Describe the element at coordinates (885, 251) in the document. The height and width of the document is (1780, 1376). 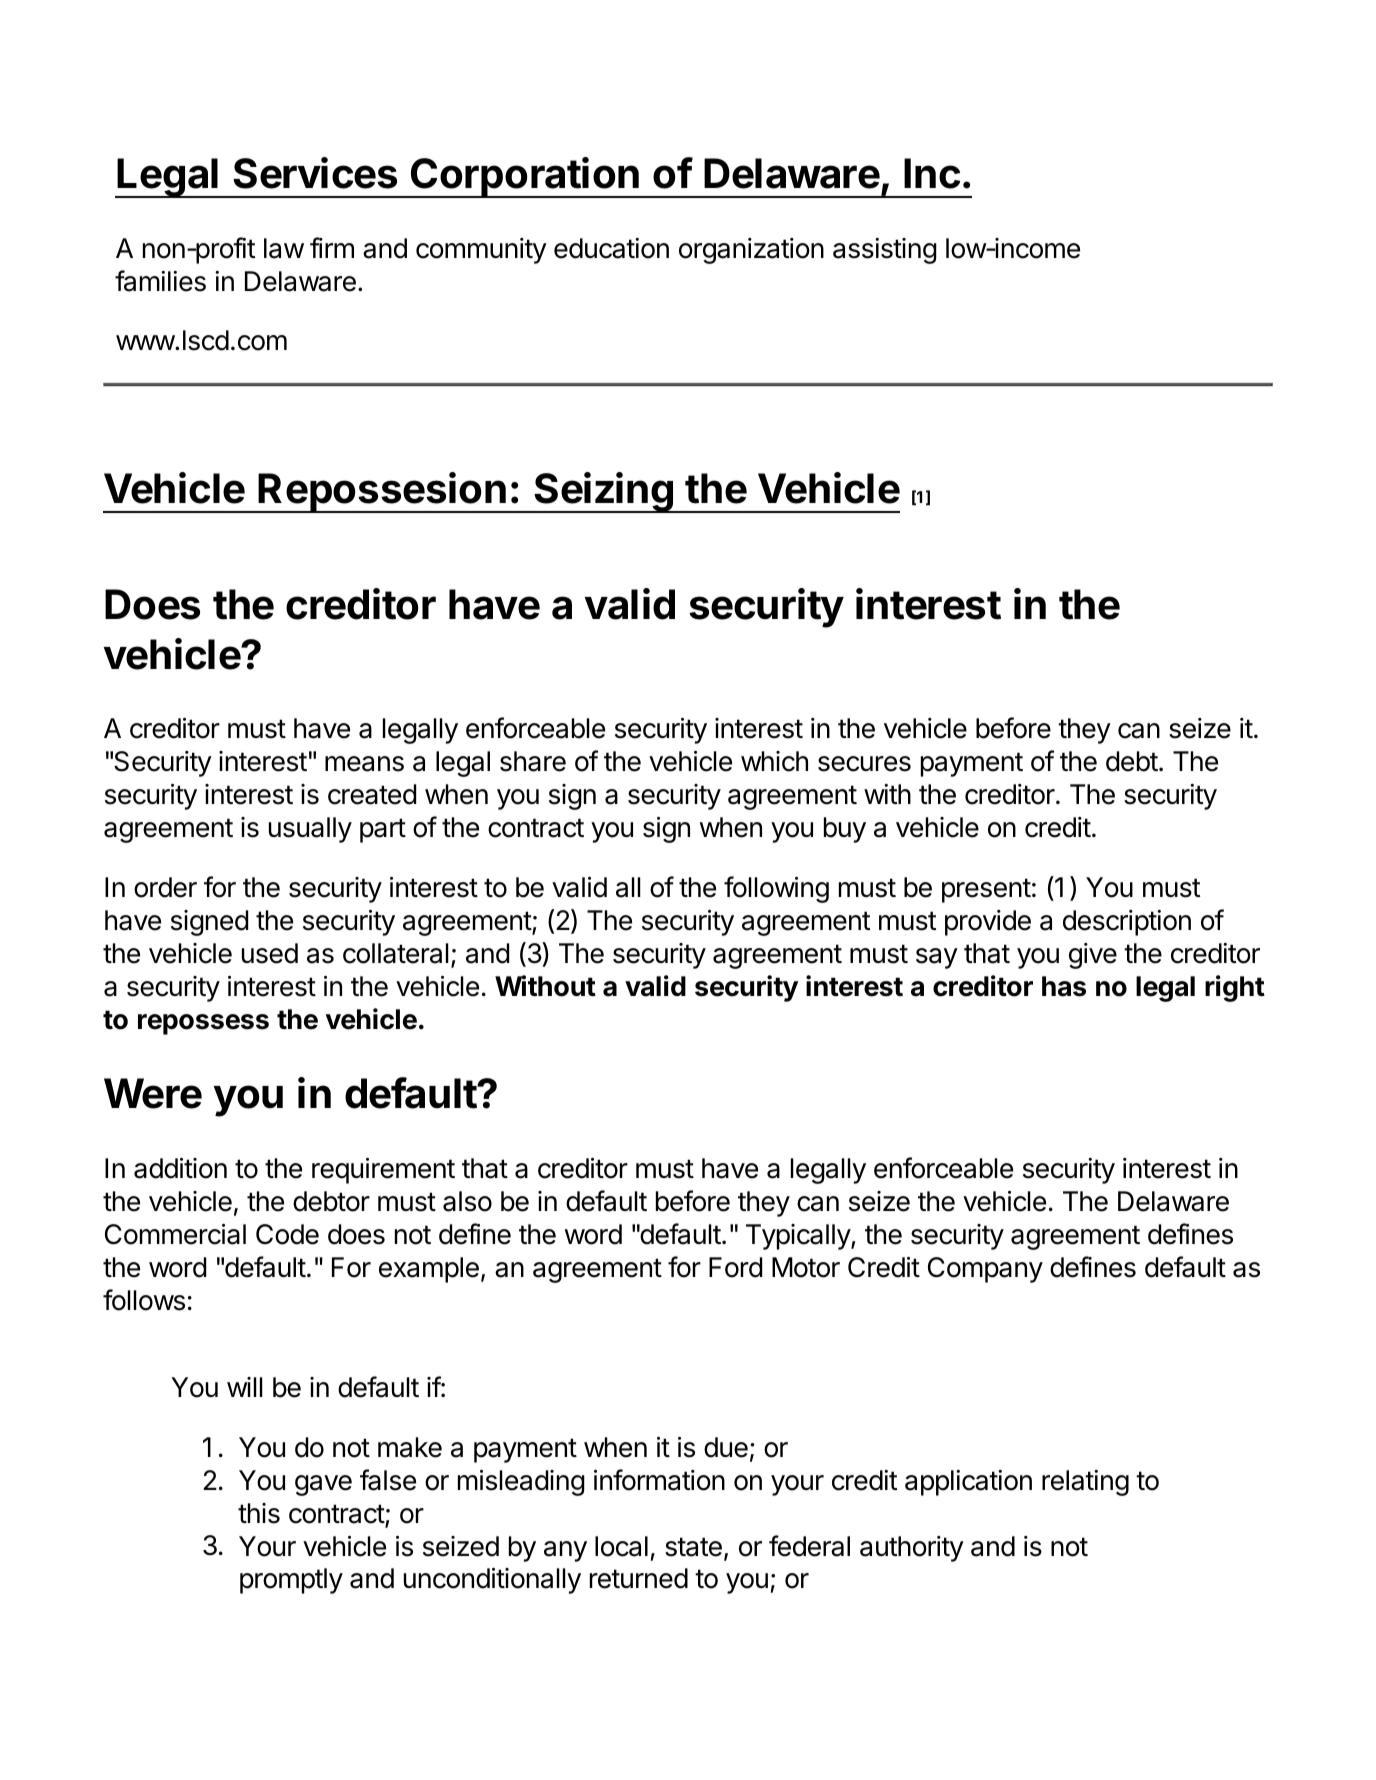
I see `assisting` at that location.
